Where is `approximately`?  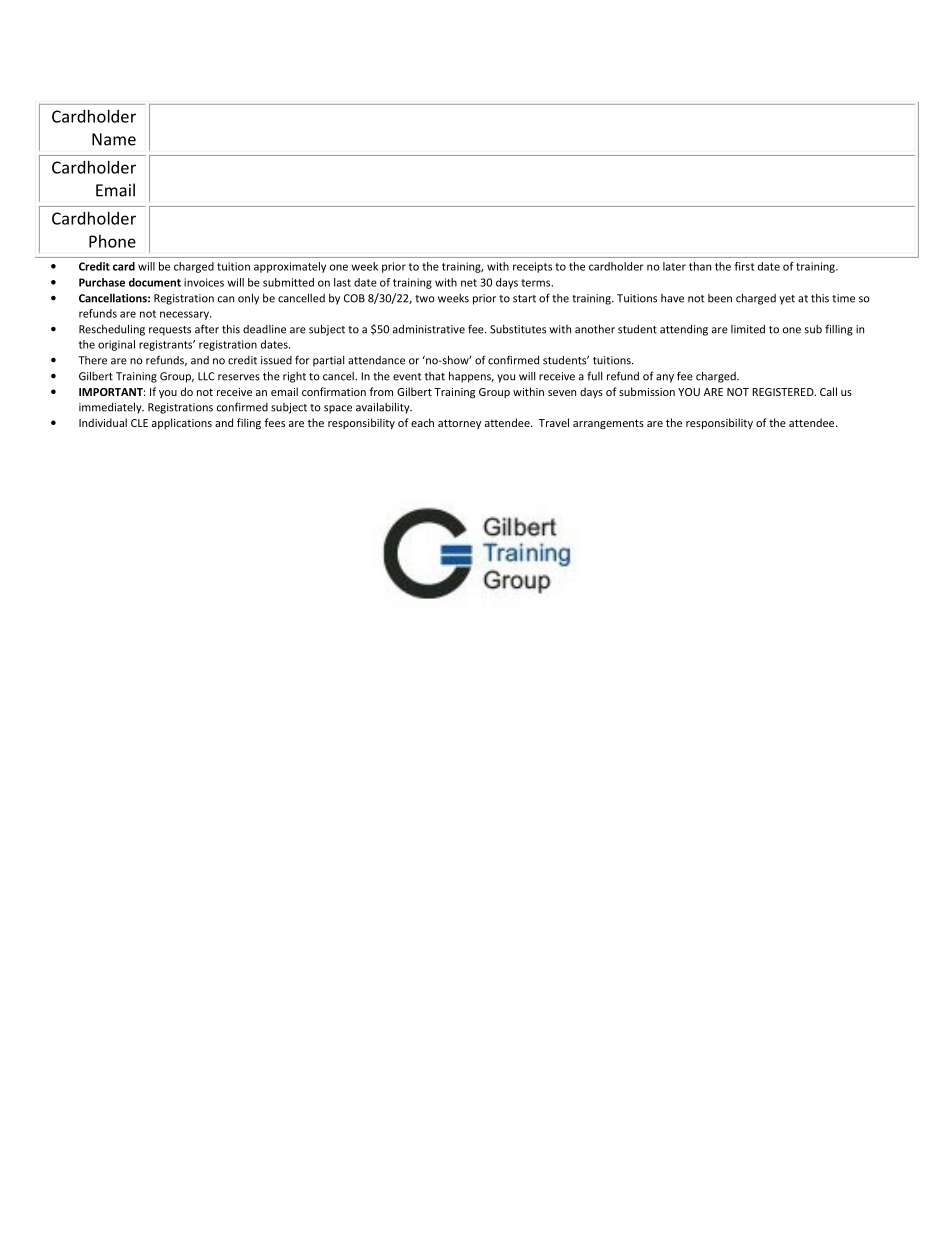 approximately is located at coordinates (290, 267).
